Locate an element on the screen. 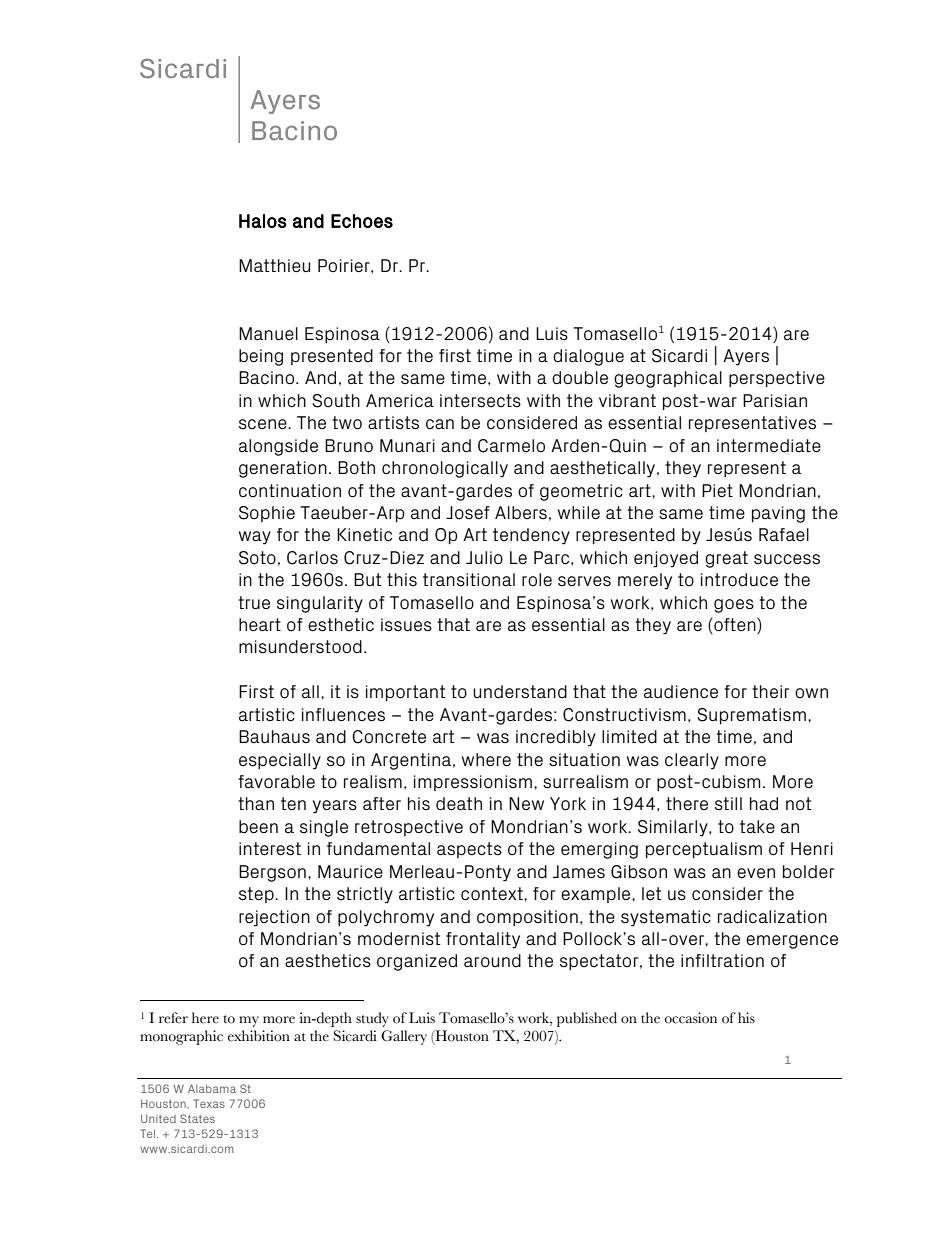  their is located at coordinates (770, 691).
